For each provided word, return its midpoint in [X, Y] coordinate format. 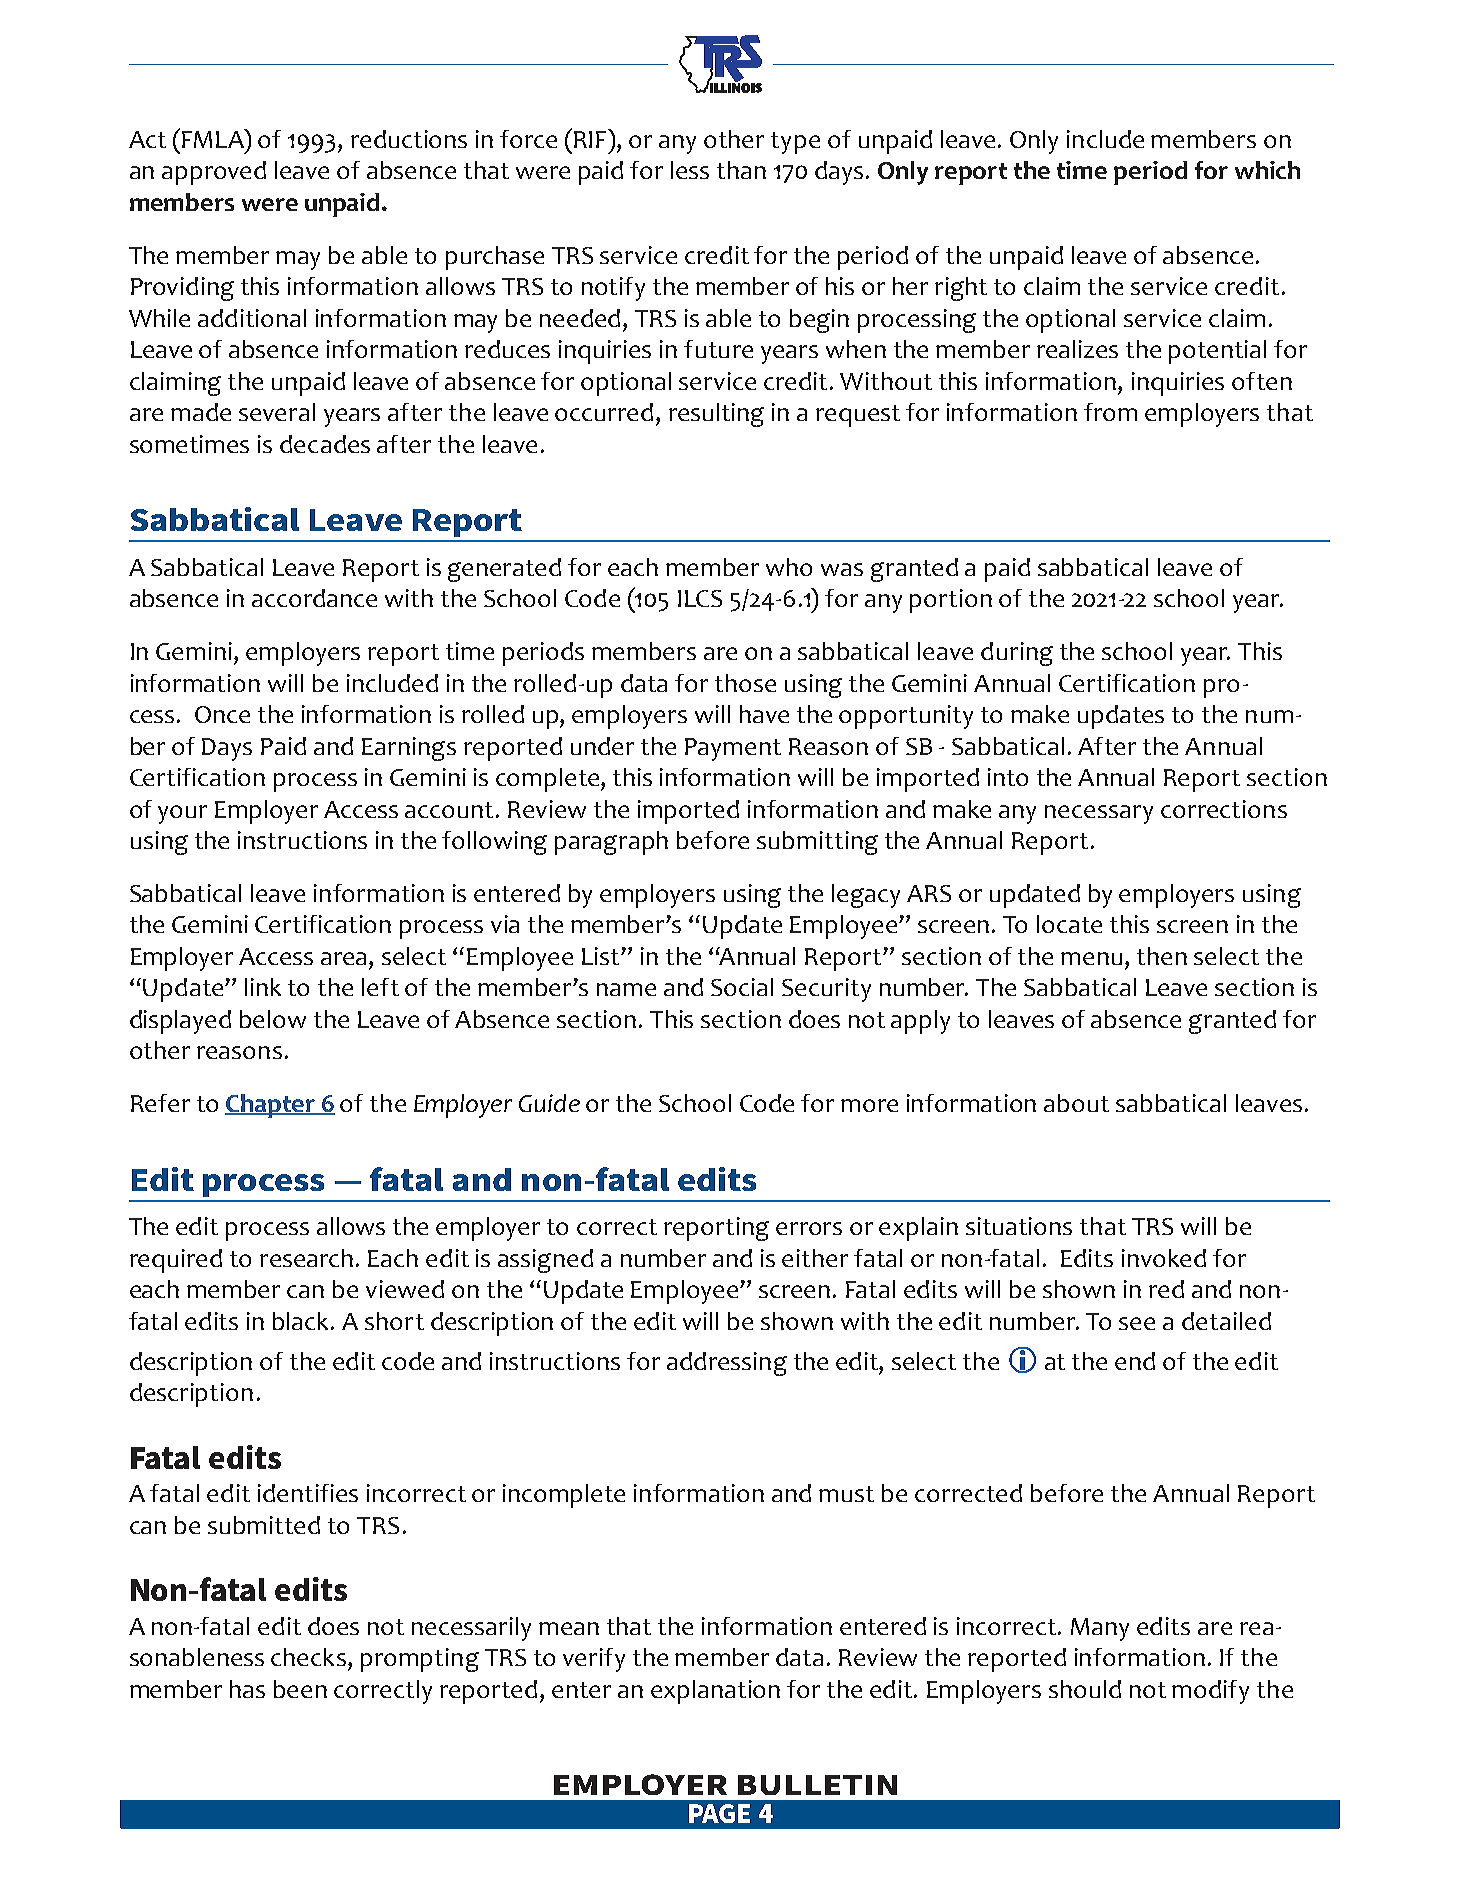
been [300, 1689]
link [263, 987]
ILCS [700, 598]
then [1162, 956]
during [1017, 654]
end [1135, 1361]
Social [742, 987]
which [1267, 170]
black [302, 1321]
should [1085, 1689]
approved [214, 173]
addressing [727, 1364]
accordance [314, 598]
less [690, 170]
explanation [715, 1692]
